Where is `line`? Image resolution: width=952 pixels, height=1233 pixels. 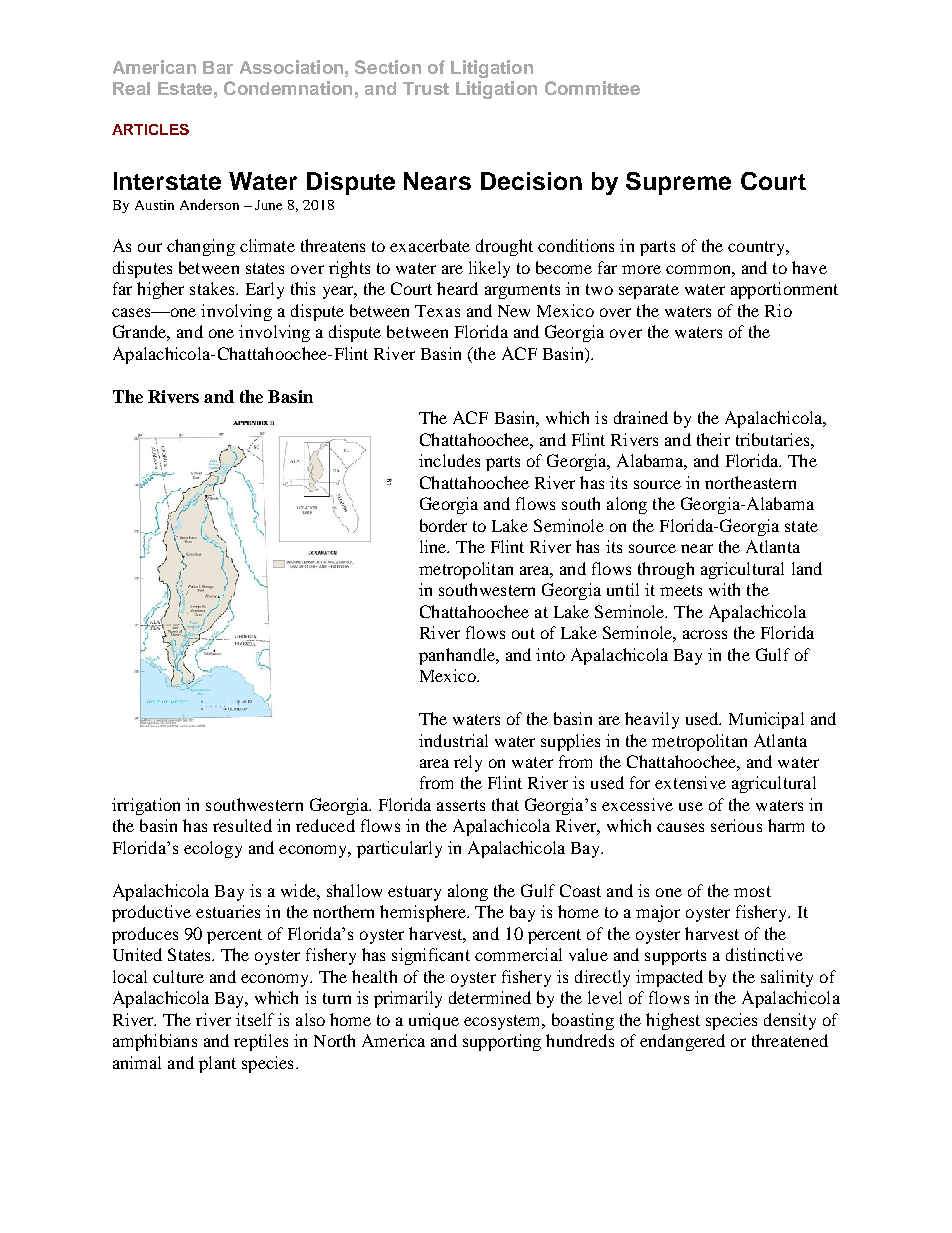
line is located at coordinates (434, 546).
